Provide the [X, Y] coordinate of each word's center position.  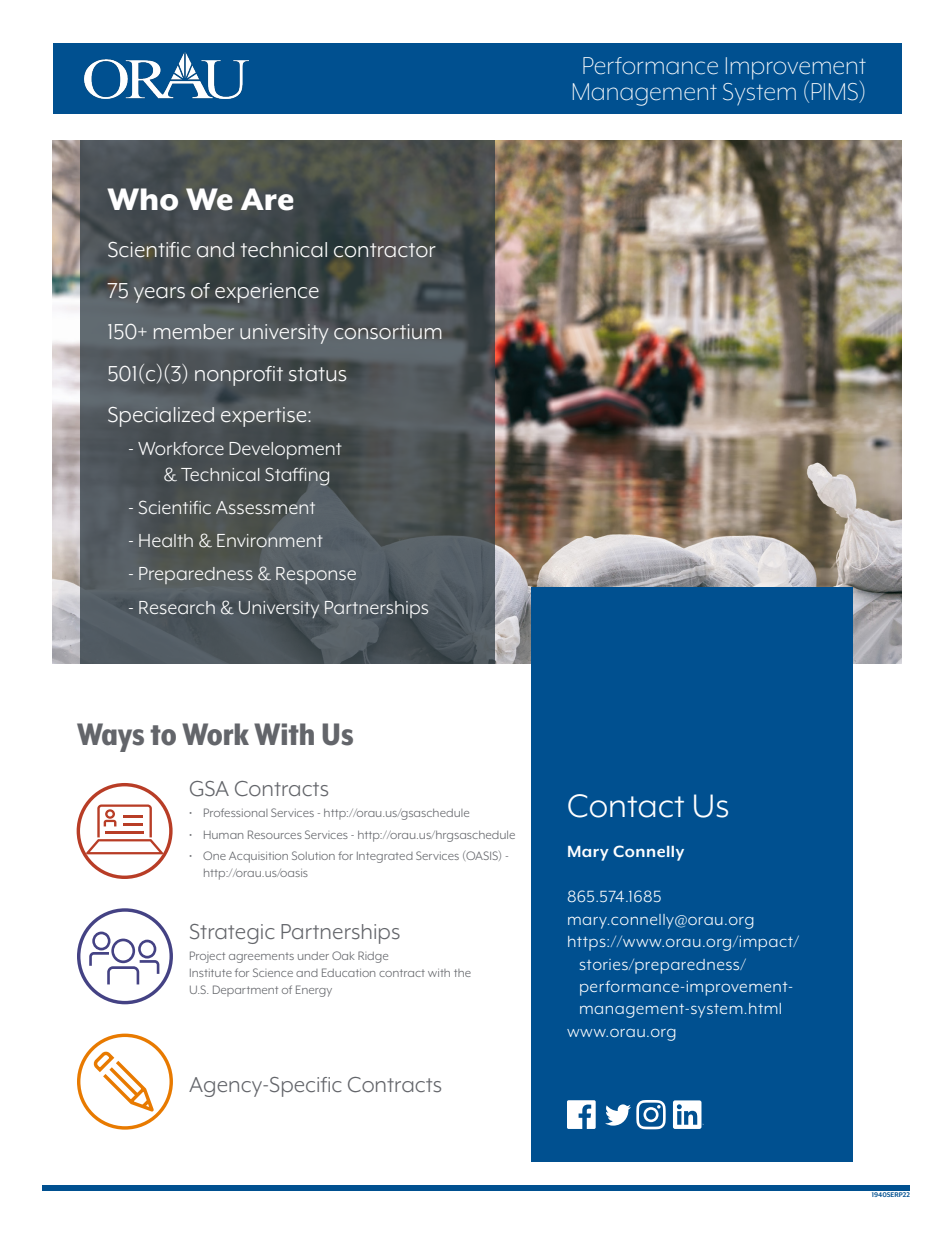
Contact [626, 806]
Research [177, 607]
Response [316, 575]
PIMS [836, 93]
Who [142, 199]
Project [207, 957]
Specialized [161, 417]
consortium [387, 332]
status [317, 374]
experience [267, 293]
